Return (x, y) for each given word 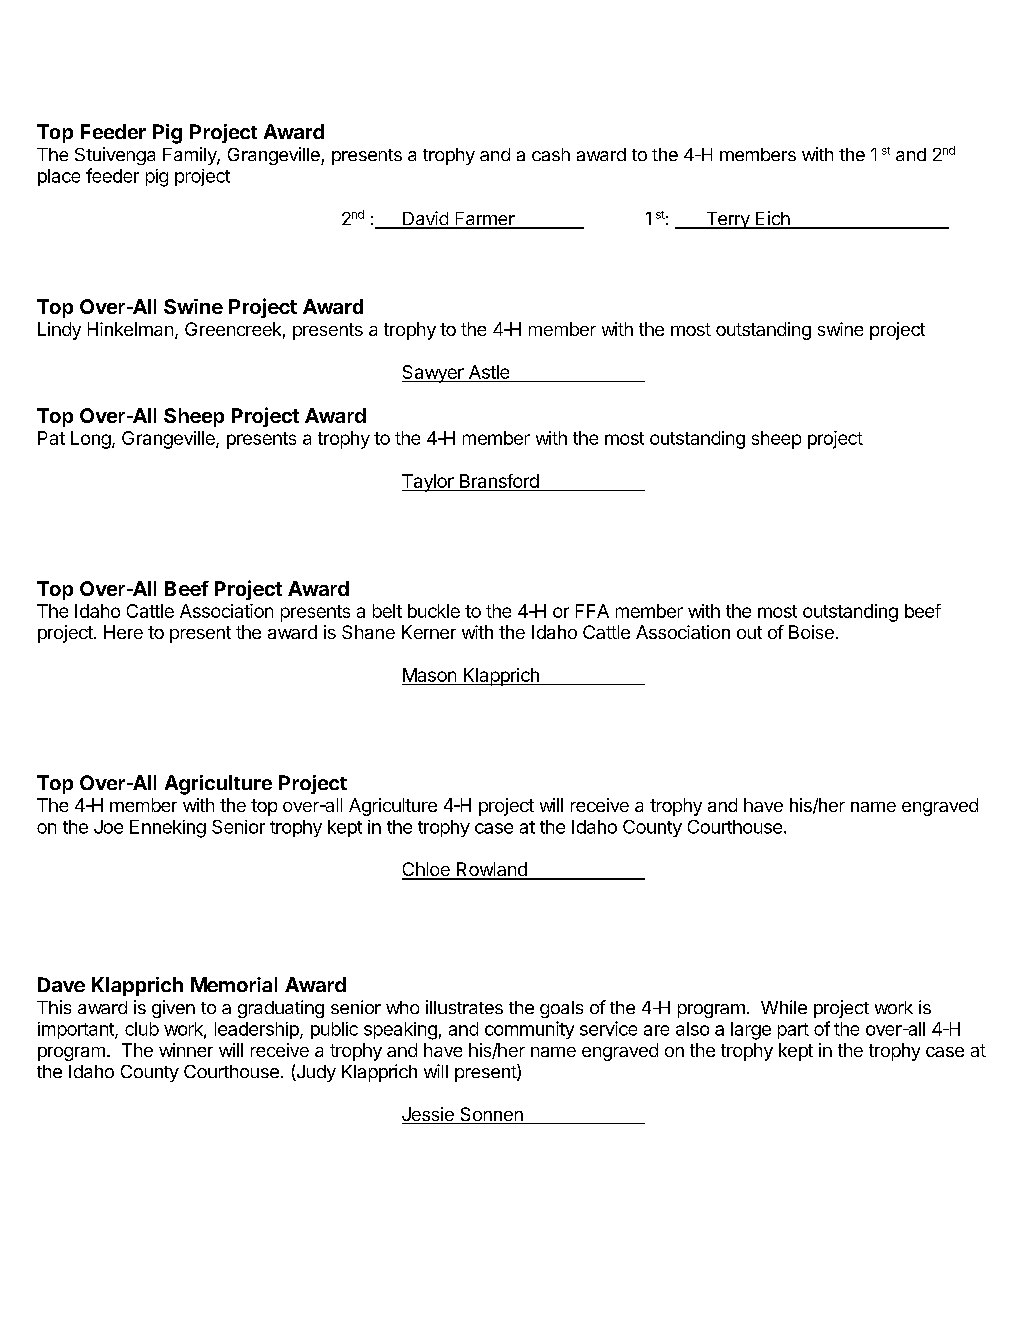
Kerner (429, 632)
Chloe (427, 870)
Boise (811, 632)
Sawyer (434, 374)
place (59, 177)
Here (123, 632)
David (425, 219)
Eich (772, 219)
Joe (108, 827)
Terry (727, 220)
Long (91, 440)
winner (186, 1050)
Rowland (491, 870)
